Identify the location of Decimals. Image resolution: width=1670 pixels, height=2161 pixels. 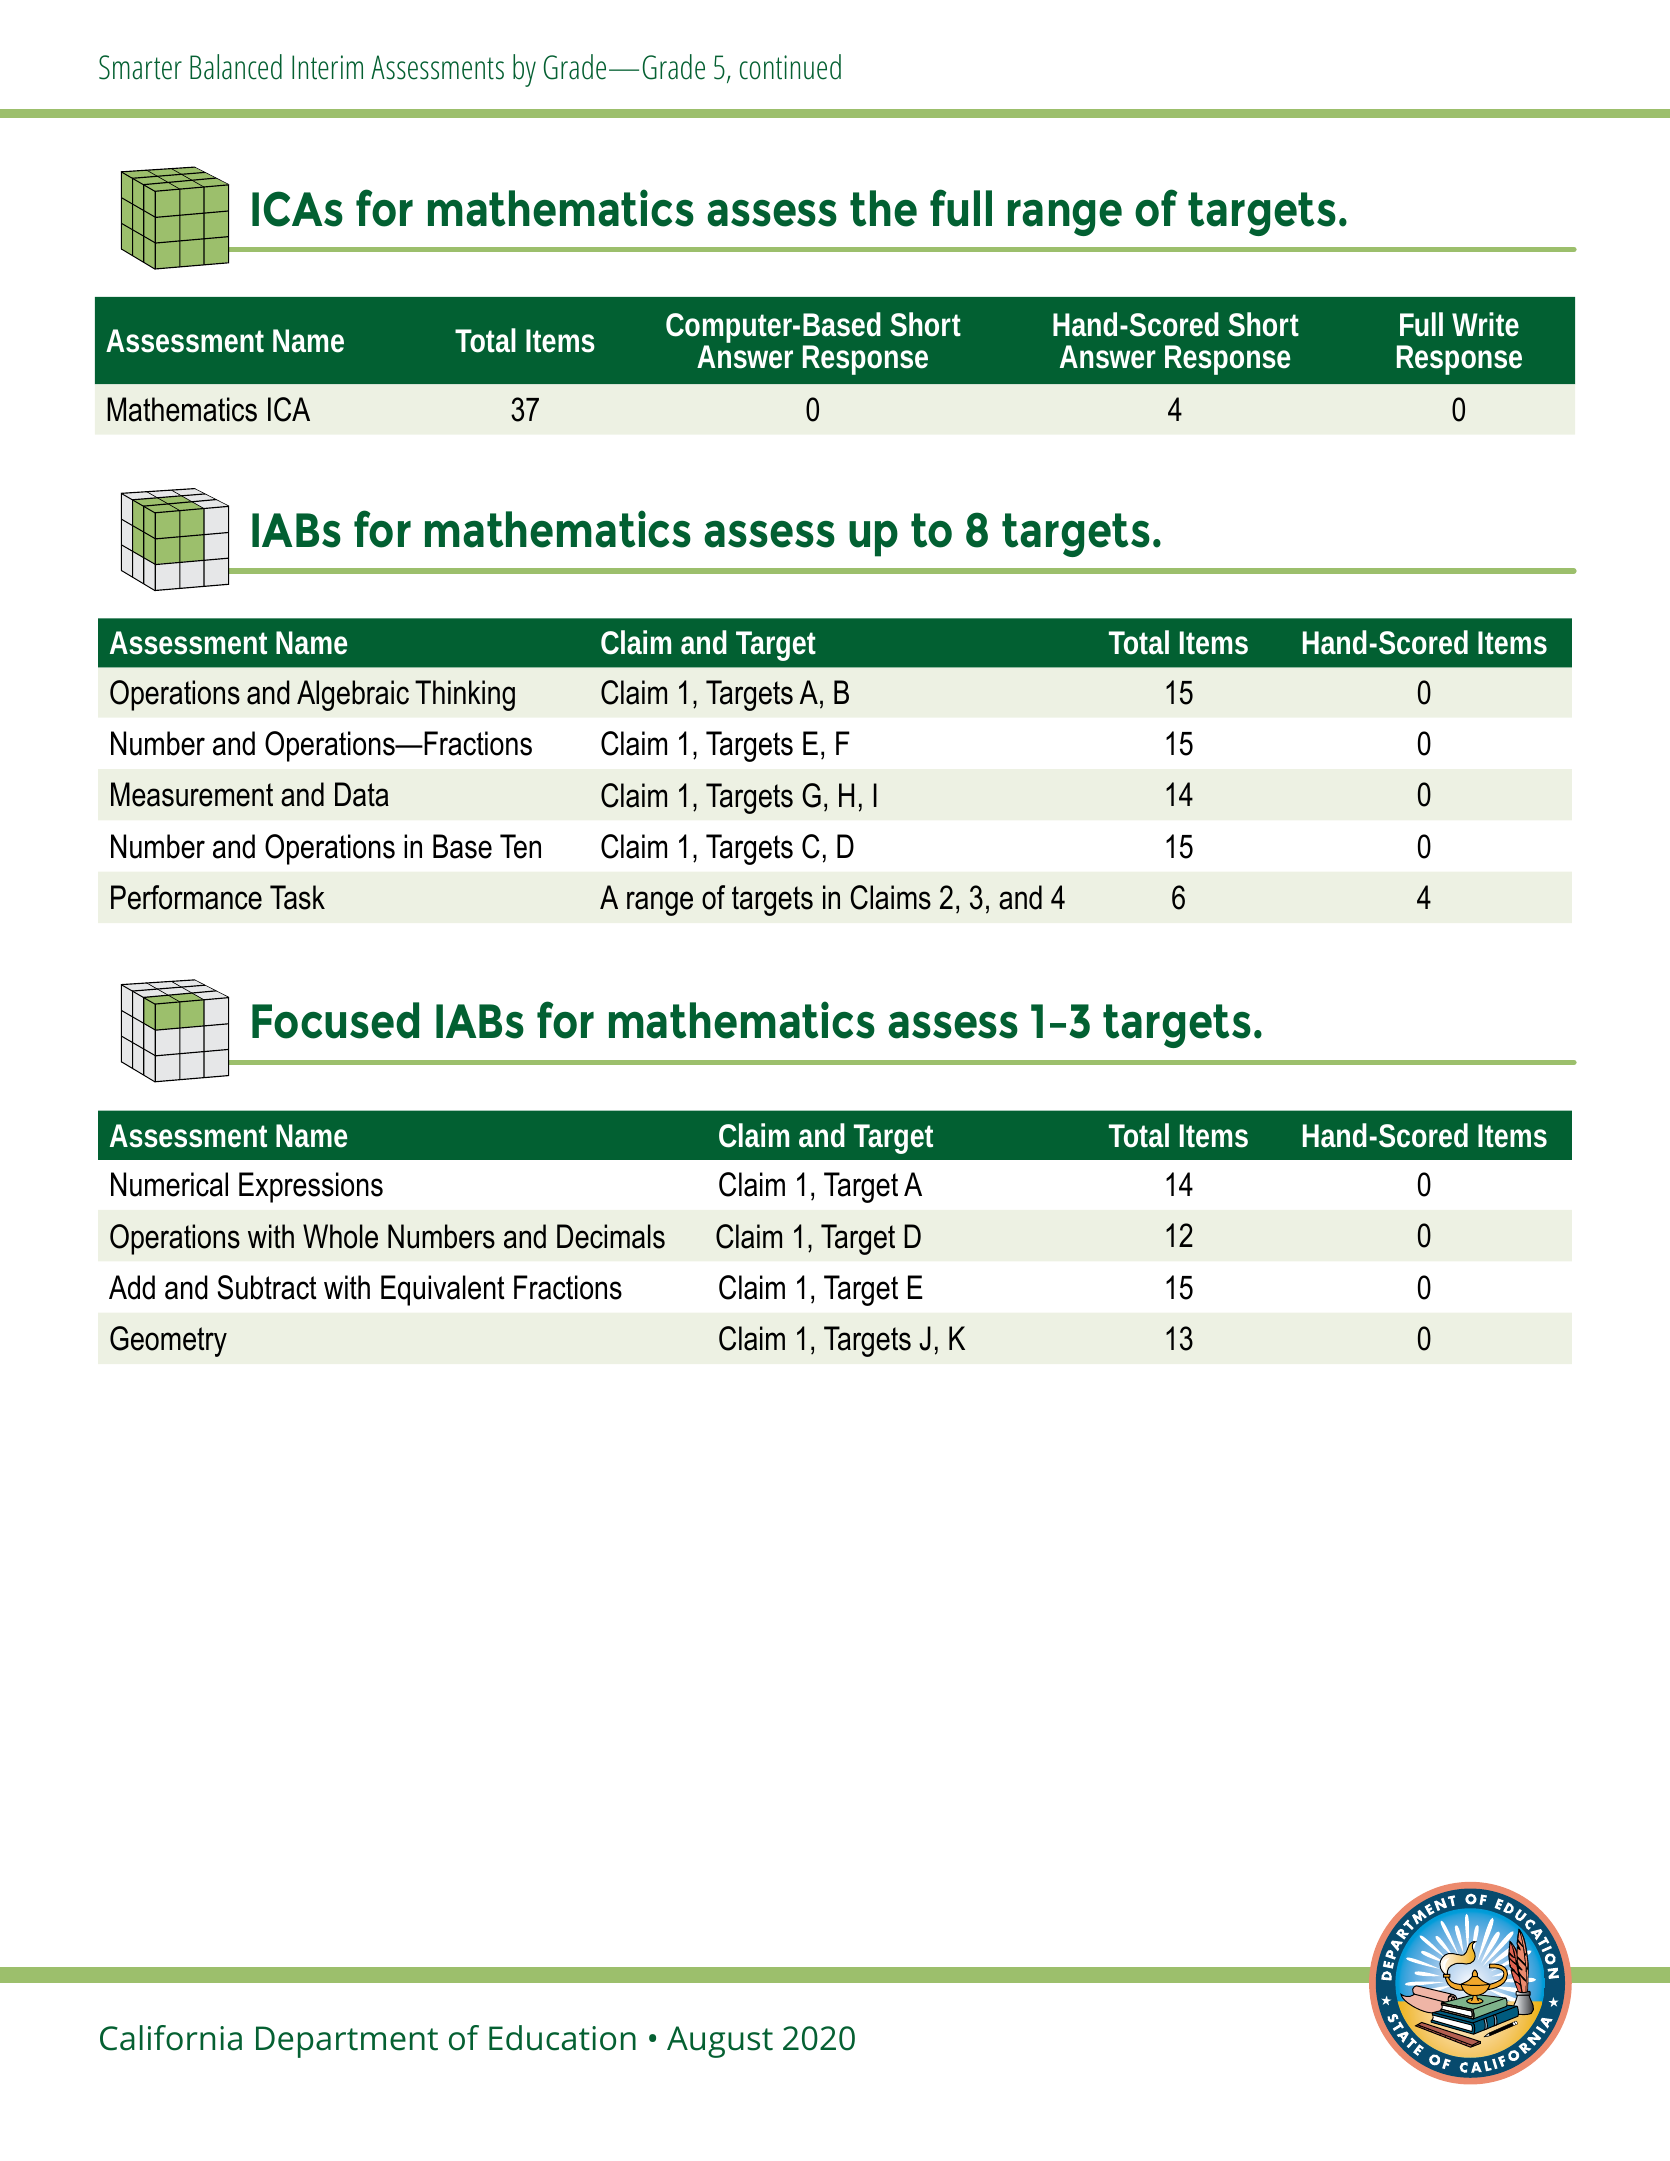
(611, 1236).
